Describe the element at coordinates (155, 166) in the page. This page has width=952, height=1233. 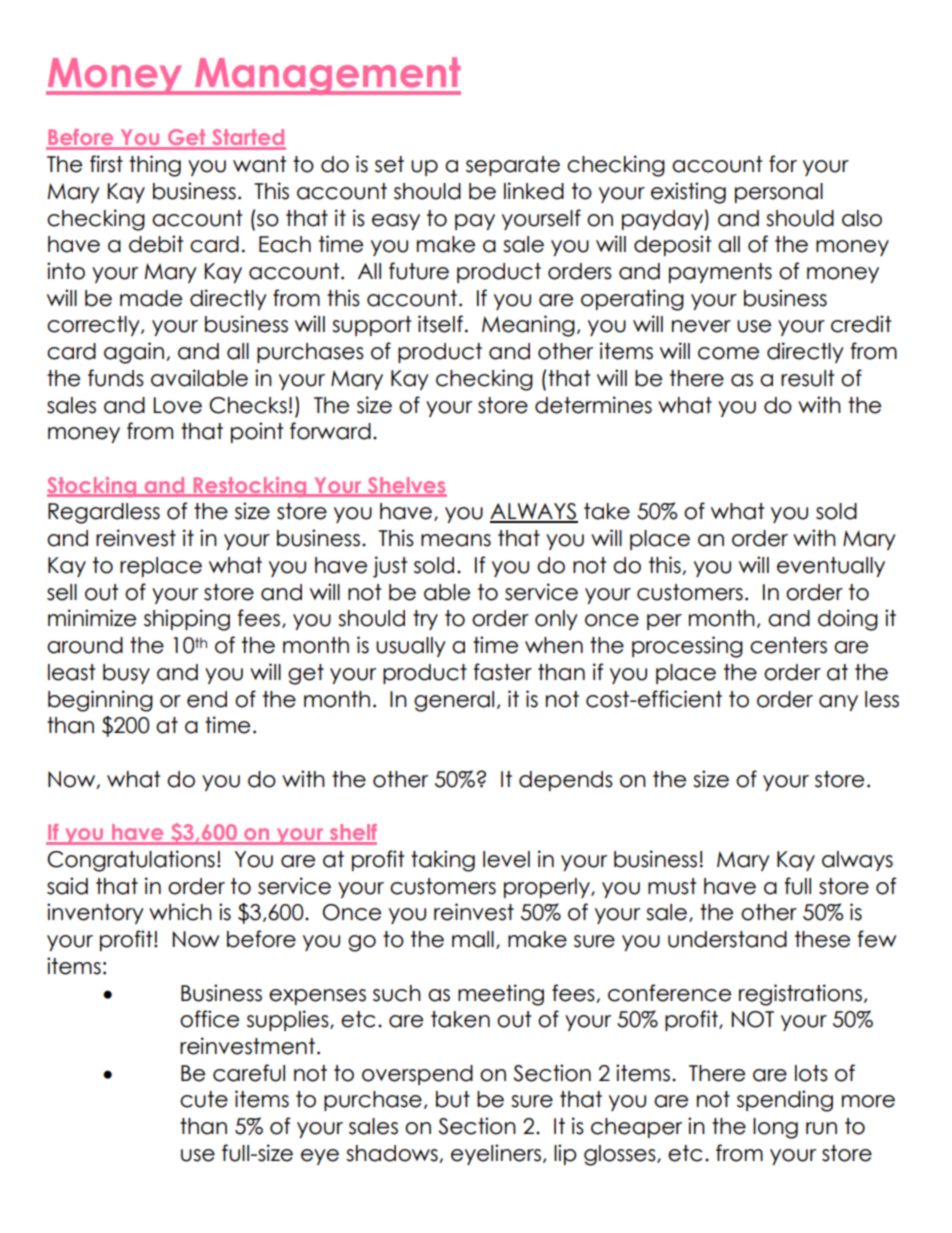
I see `thing` at that location.
